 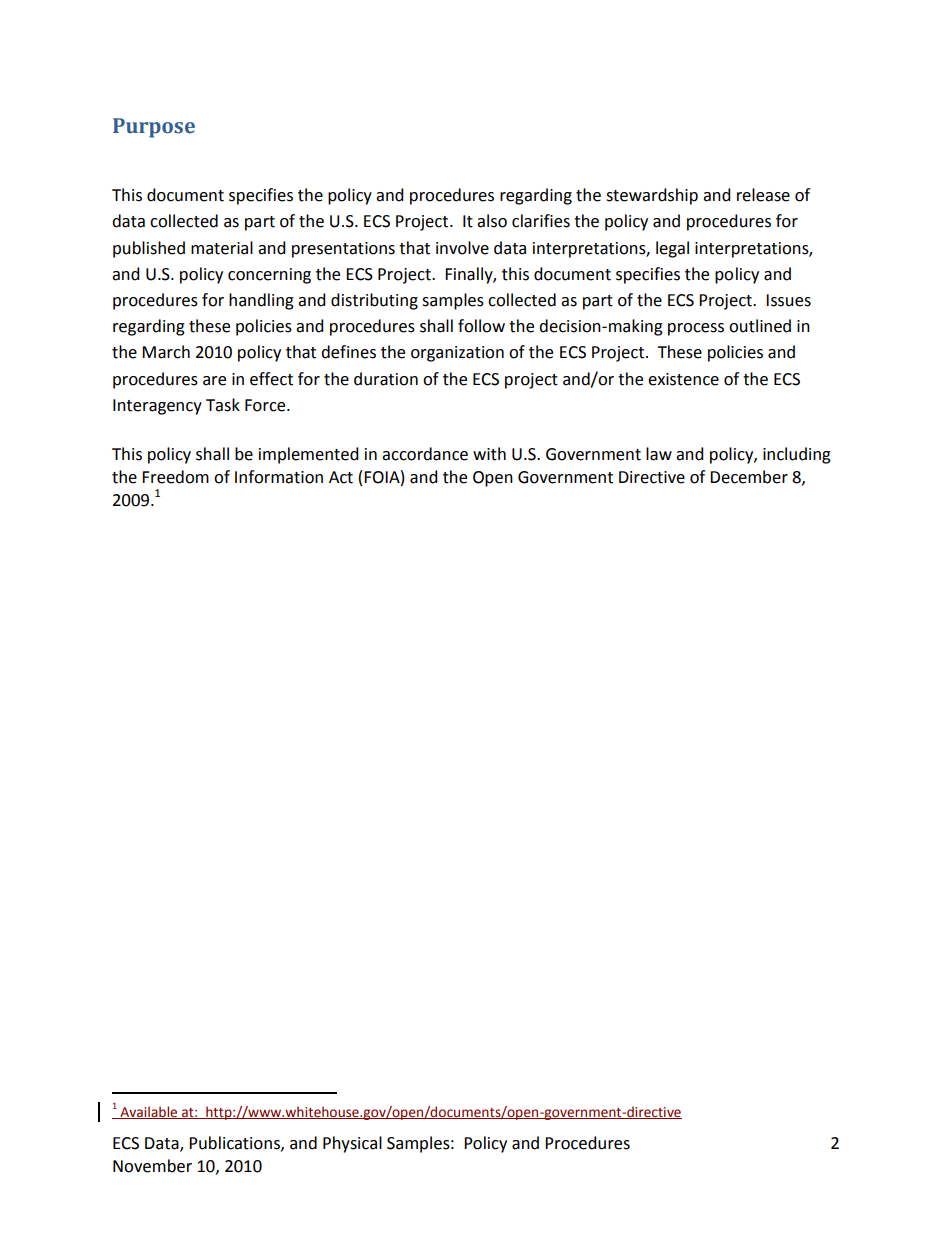 I want to click on with, so click(x=489, y=454).
